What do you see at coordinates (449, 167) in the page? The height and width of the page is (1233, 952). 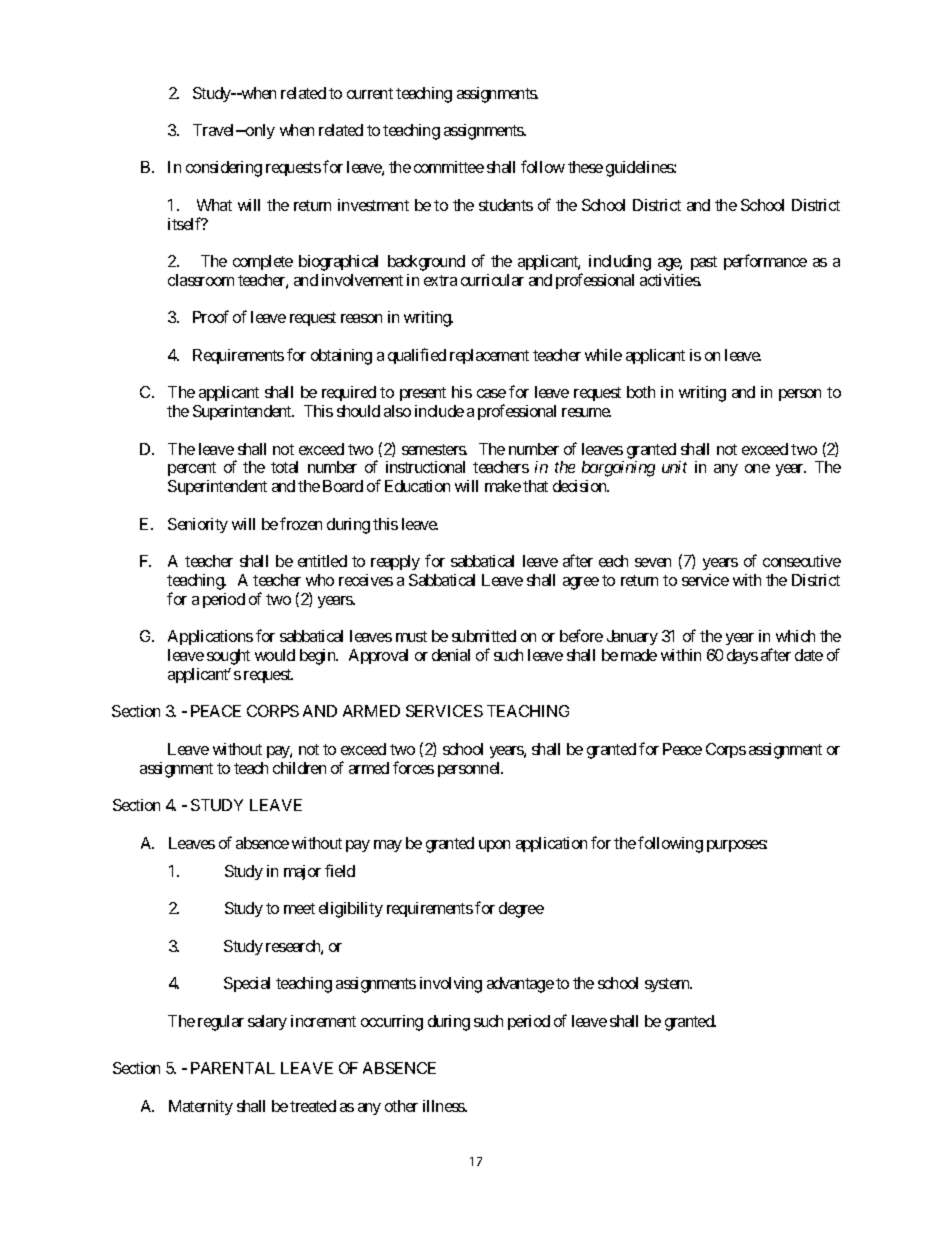 I see `committee` at bounding box center [449, 167].
